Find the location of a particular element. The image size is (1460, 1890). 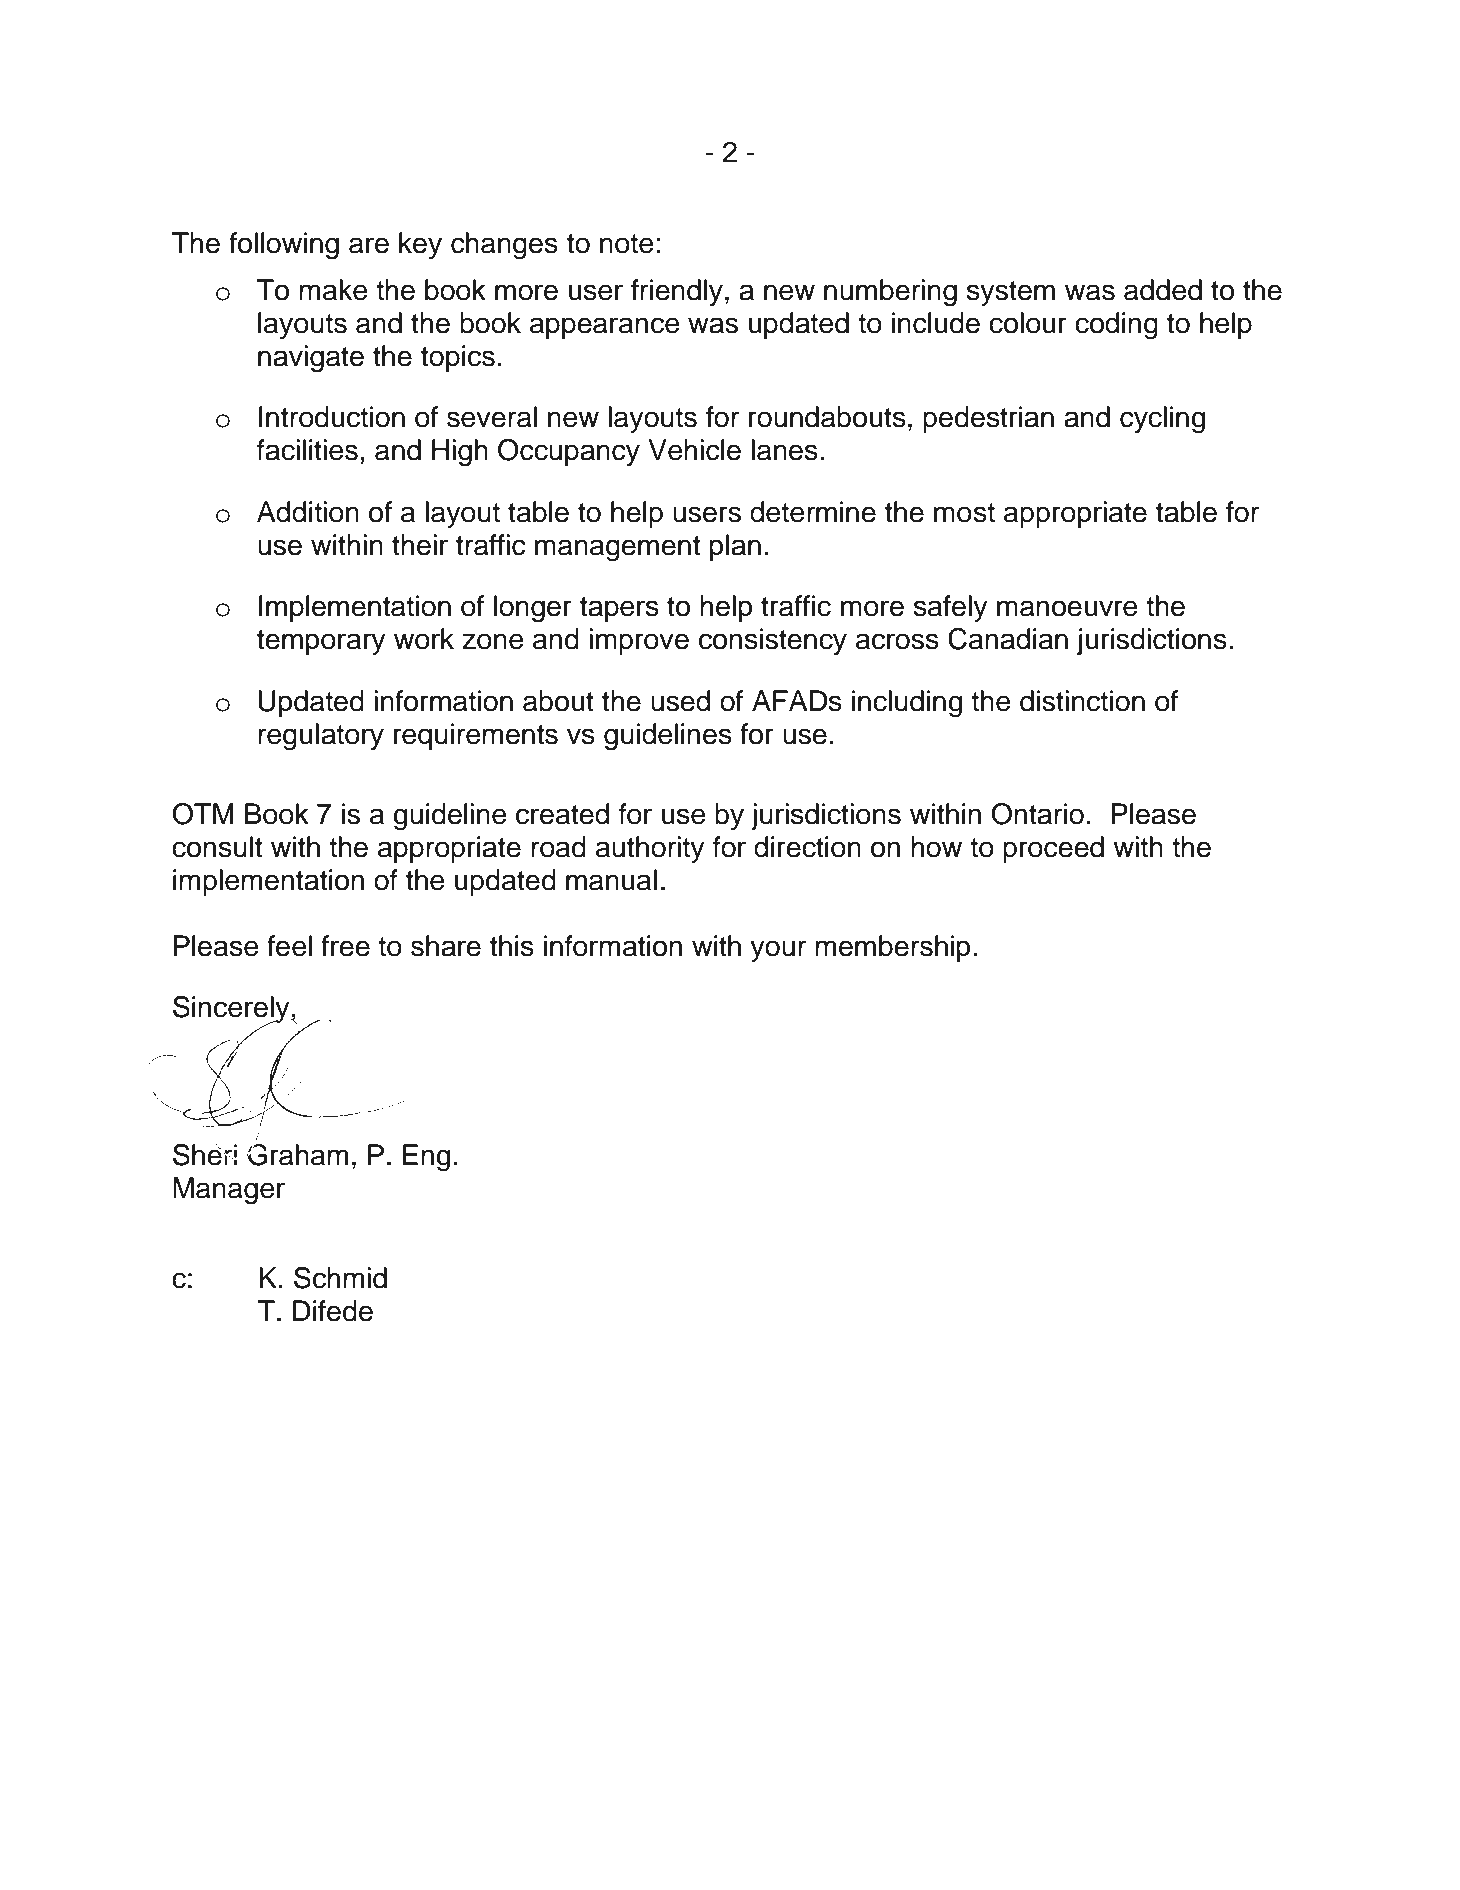

membership is located at coordinates (893, 948).
